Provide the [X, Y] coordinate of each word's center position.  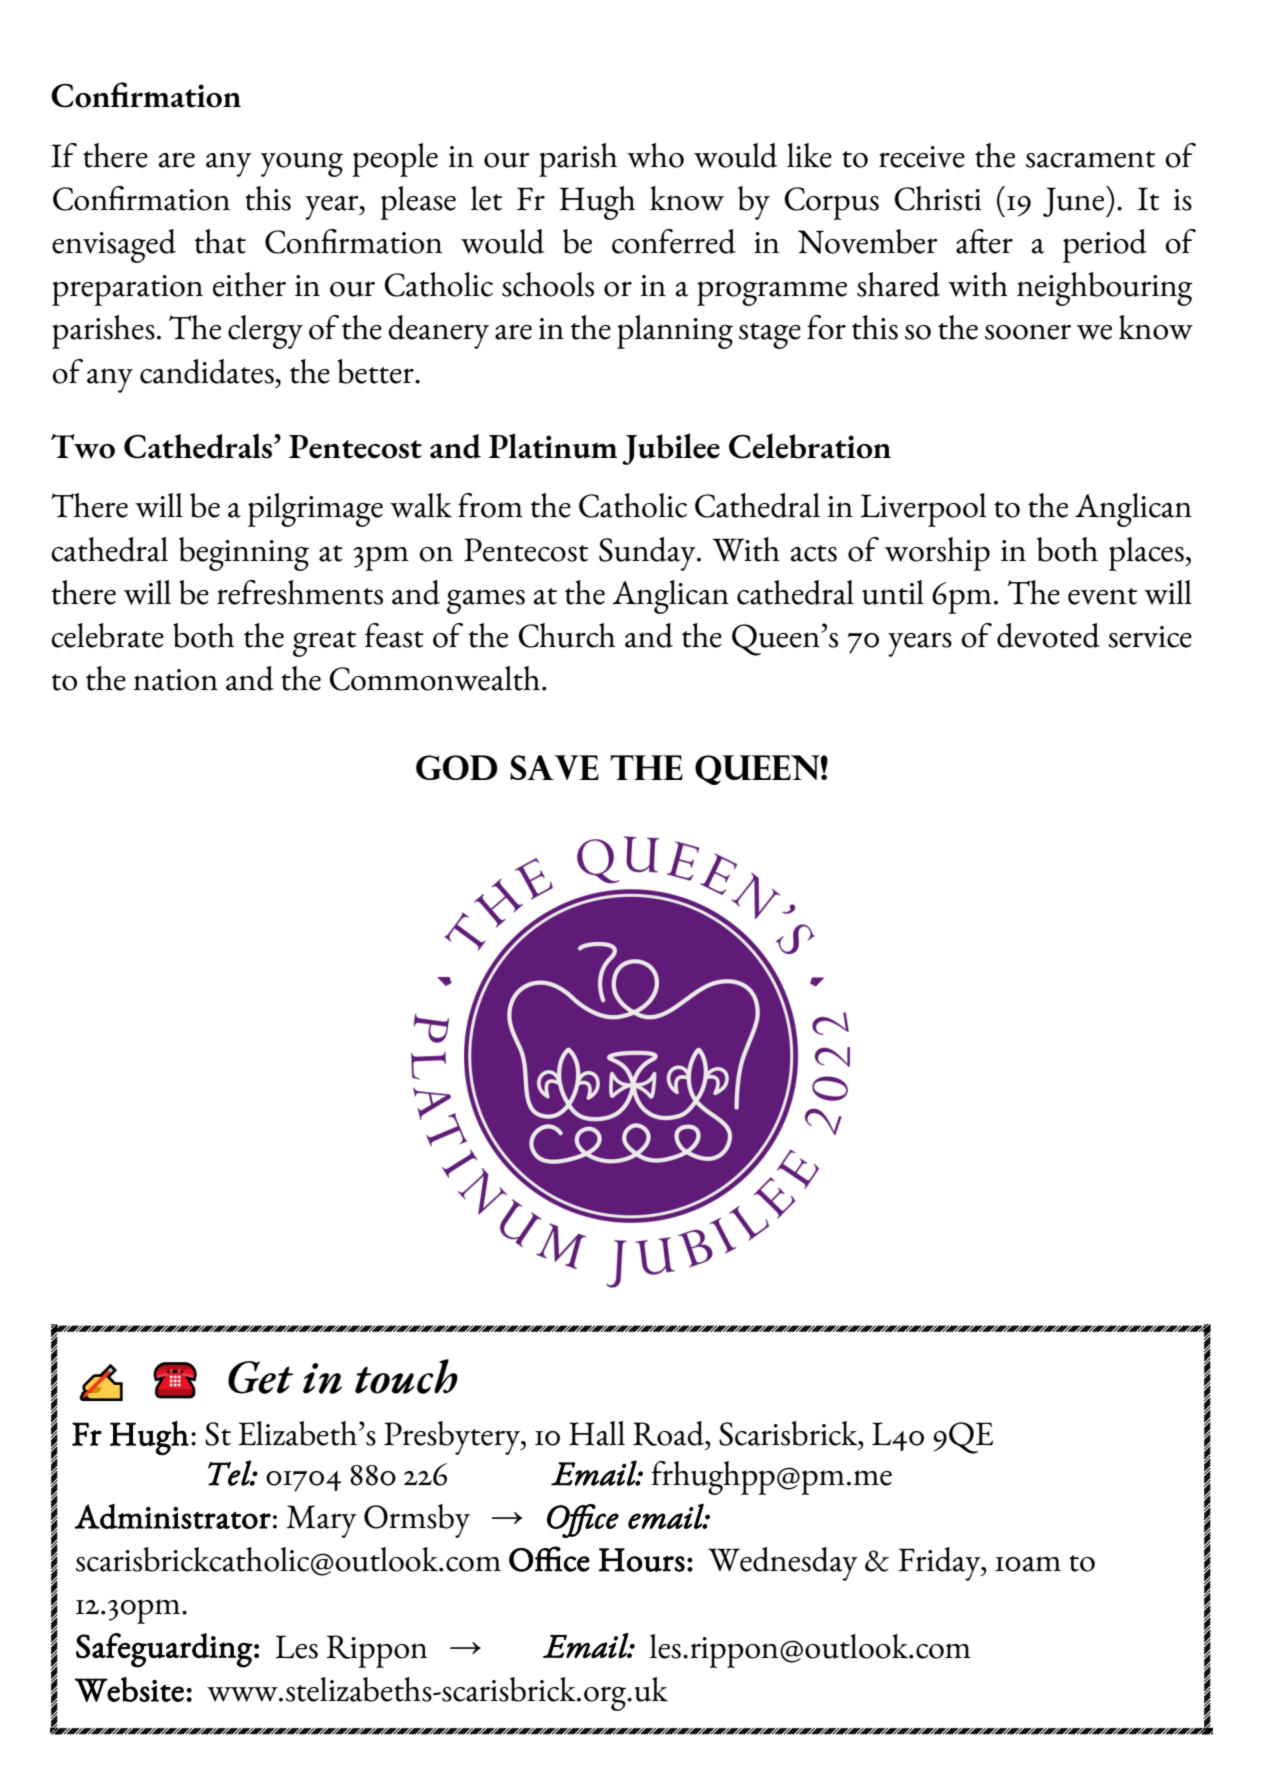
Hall [597, 1433]
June [1075, 201]
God [457, 767]
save [554, 767]
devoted [1048, 635]
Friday [940, 1564]
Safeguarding [164, 1650]
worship [937, 554]
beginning [244, 554]
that [220, 241]
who [655, 155]
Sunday [648, 554]
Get [260, 1377]
